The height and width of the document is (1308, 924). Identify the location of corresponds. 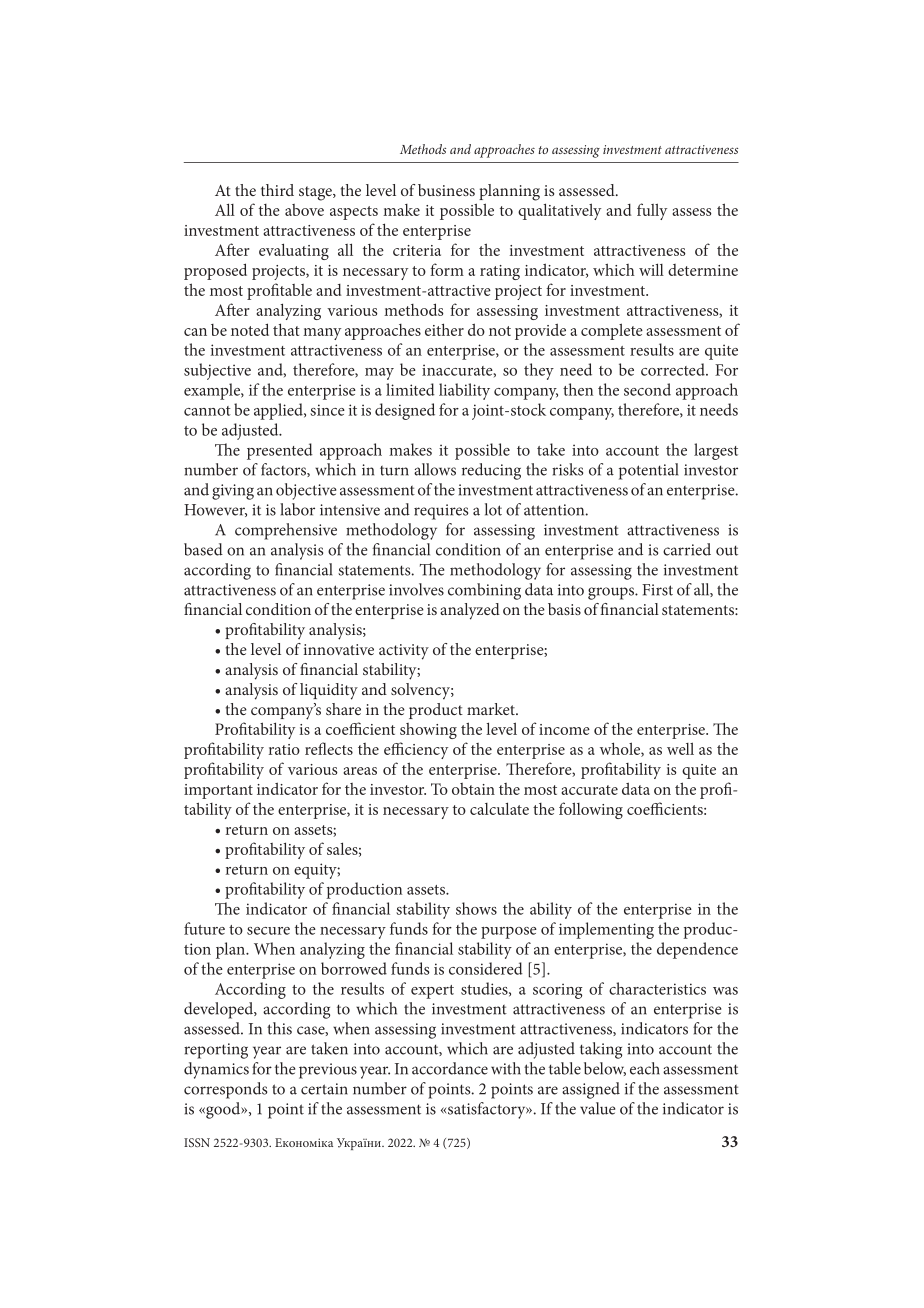
(225, 1090).
